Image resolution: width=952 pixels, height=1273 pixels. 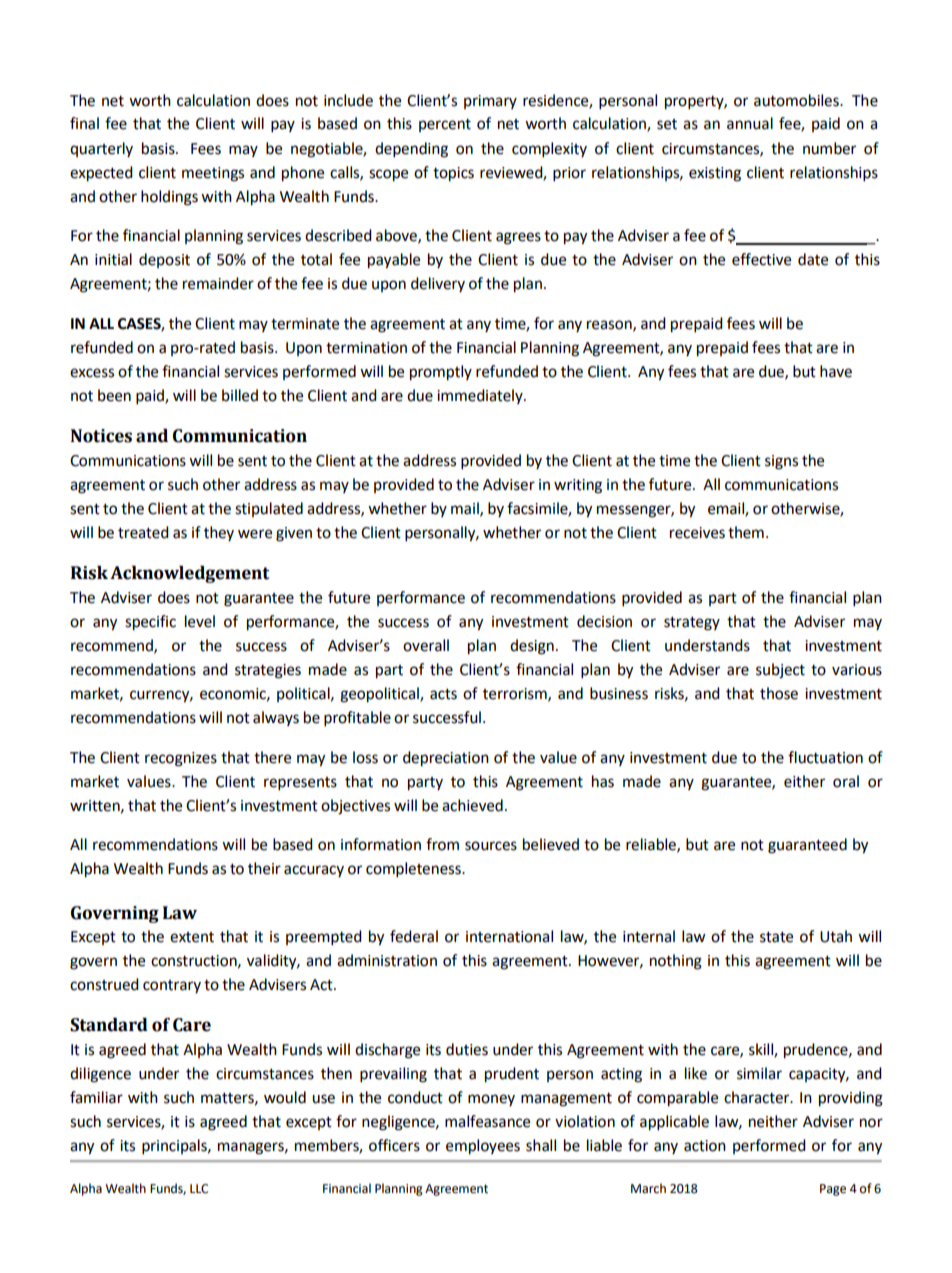 I want to click on overall, so click(x=426, y=645).
